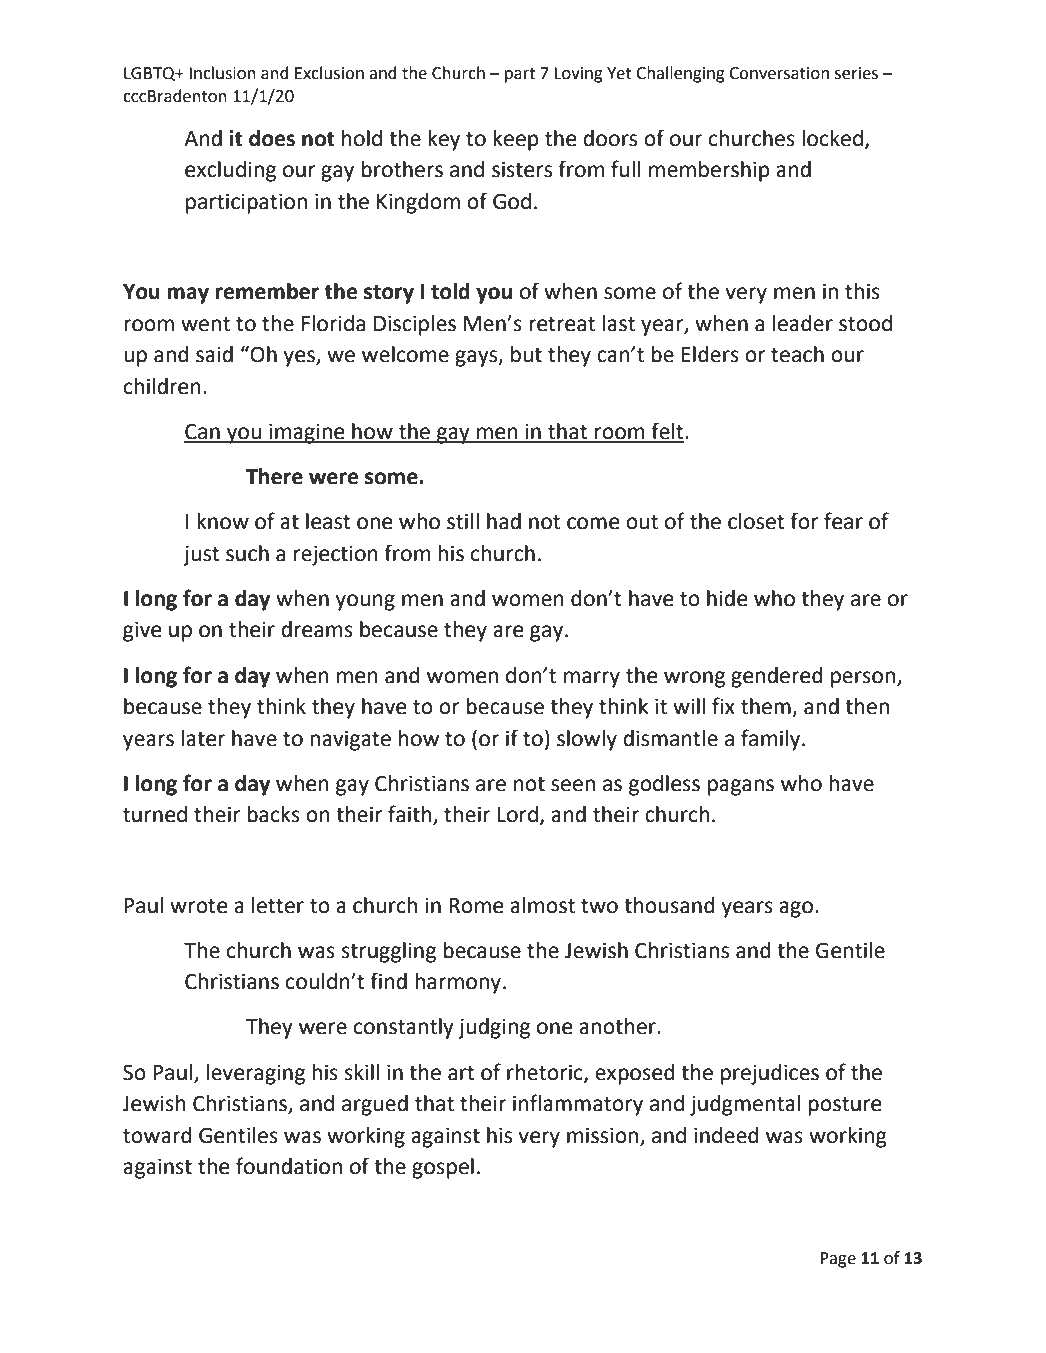 This screenshot has height=1353, width=1046. What do you see at coordinates (779, 73) in the screenshot?
I see `Conversation` at bounding box center [779, 73].
